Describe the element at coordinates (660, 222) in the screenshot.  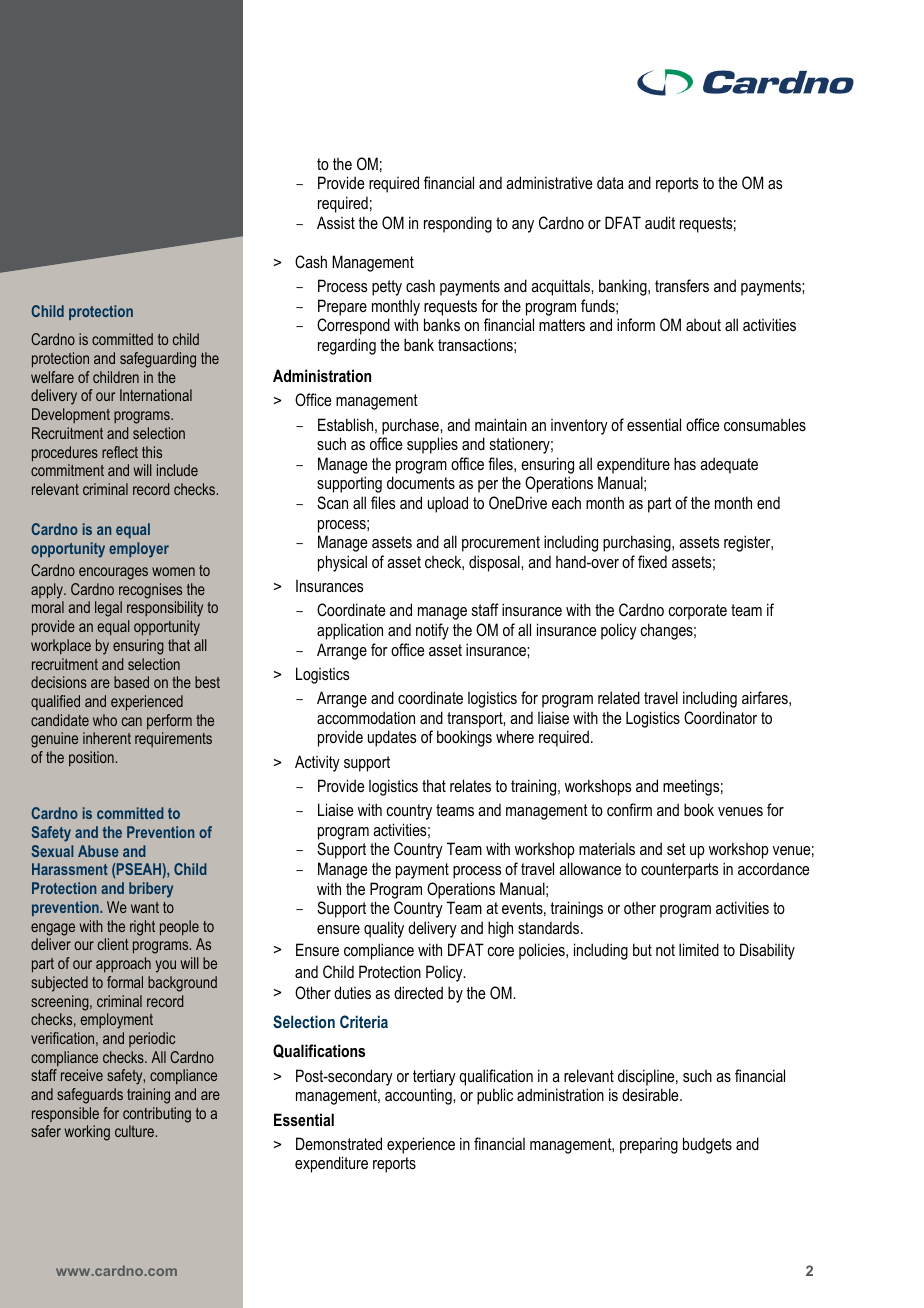
I see `audit` at that location.
